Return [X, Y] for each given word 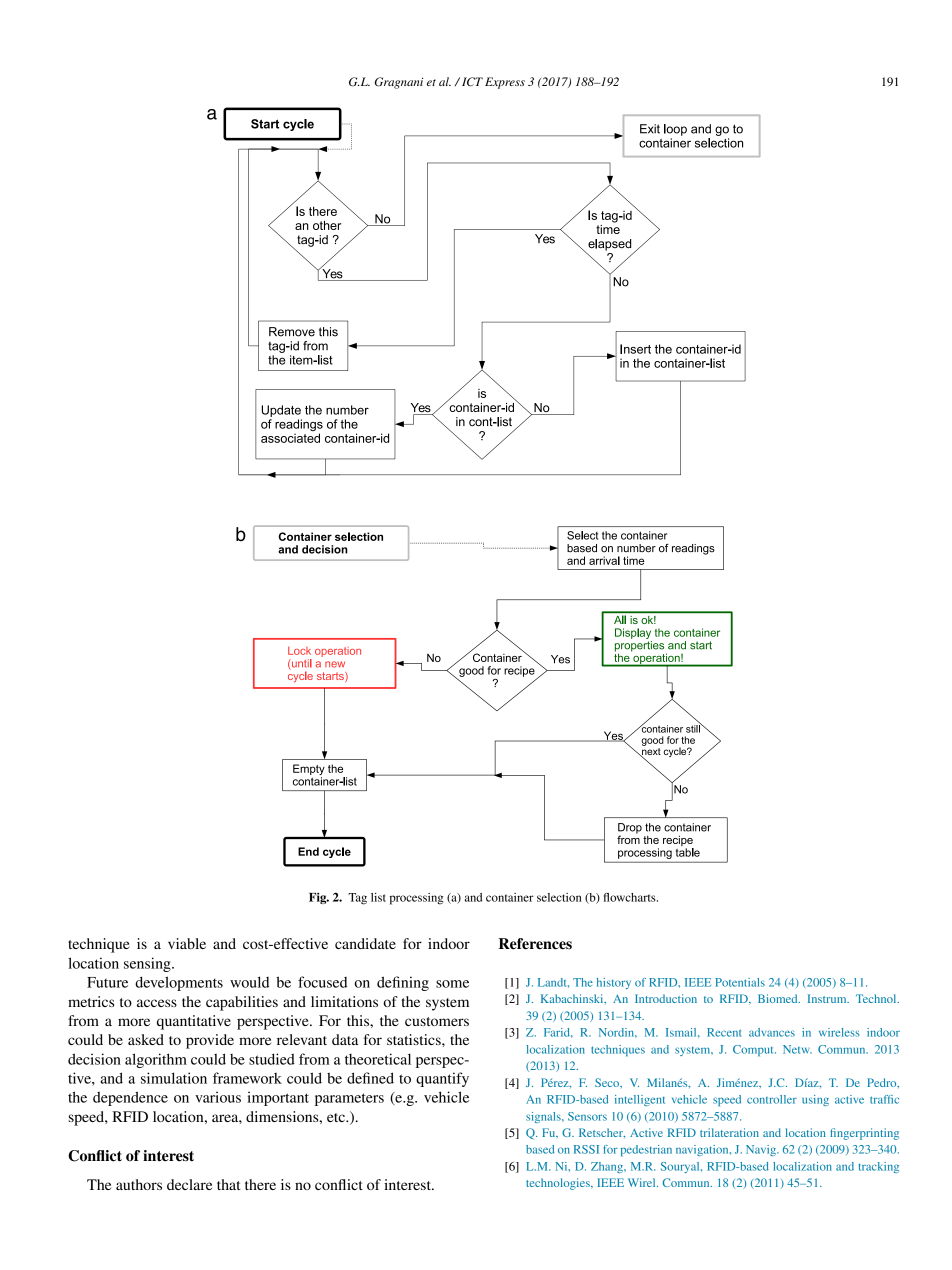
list [378, 897]
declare [189, 1184]
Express [505, 83]
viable [187, 943]
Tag [357, 899]
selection [559, 897]
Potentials [740, 982]
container [510, 897]
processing [416, 899]
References [535, 944]
